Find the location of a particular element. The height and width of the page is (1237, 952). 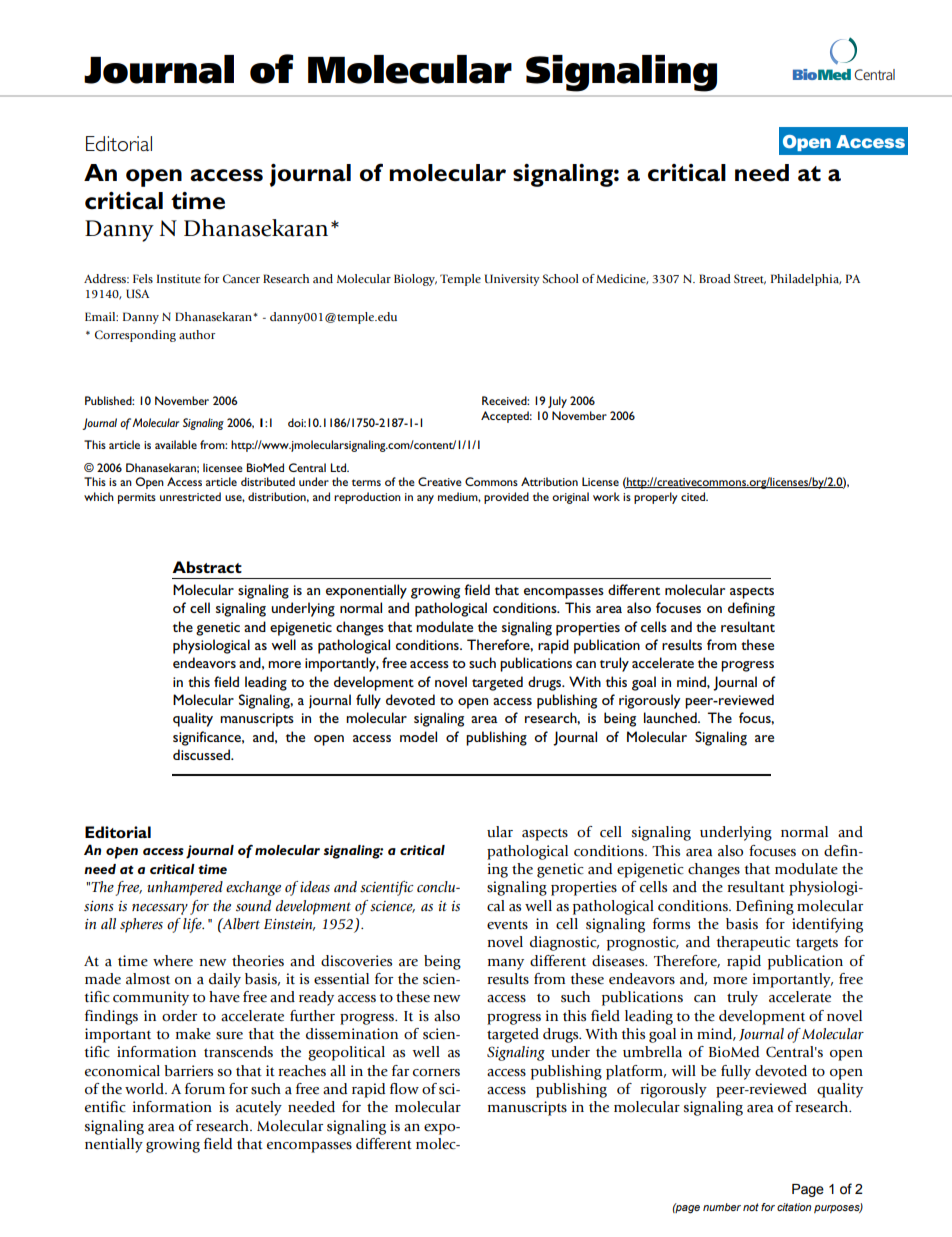

Institute is located at coordinates (179, 278).
